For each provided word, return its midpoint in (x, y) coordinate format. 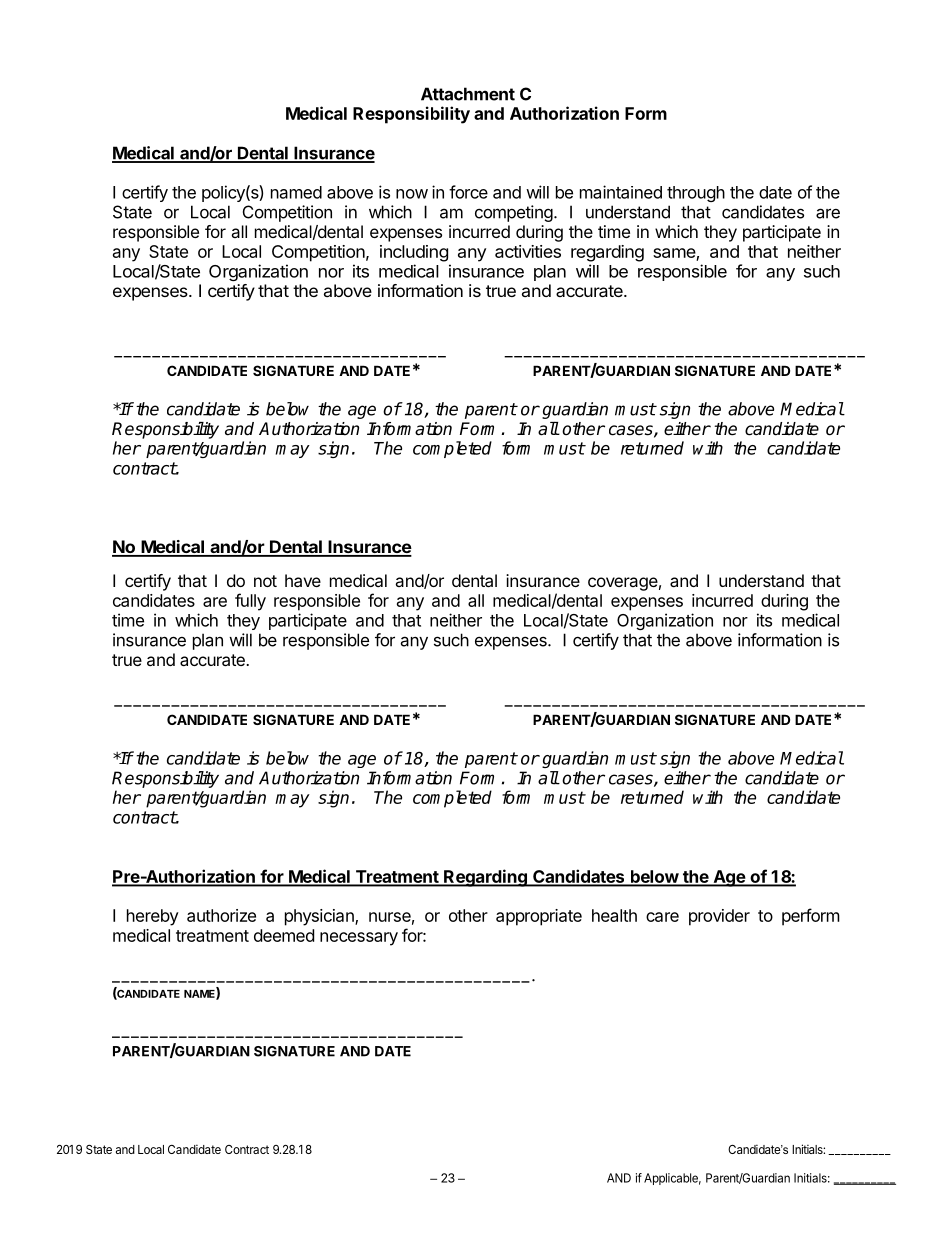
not (265, 581)
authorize (221, 915)
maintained (621, 192)
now (412, 194)
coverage (623, 584)
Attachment (468, 94)
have (303, 580)
